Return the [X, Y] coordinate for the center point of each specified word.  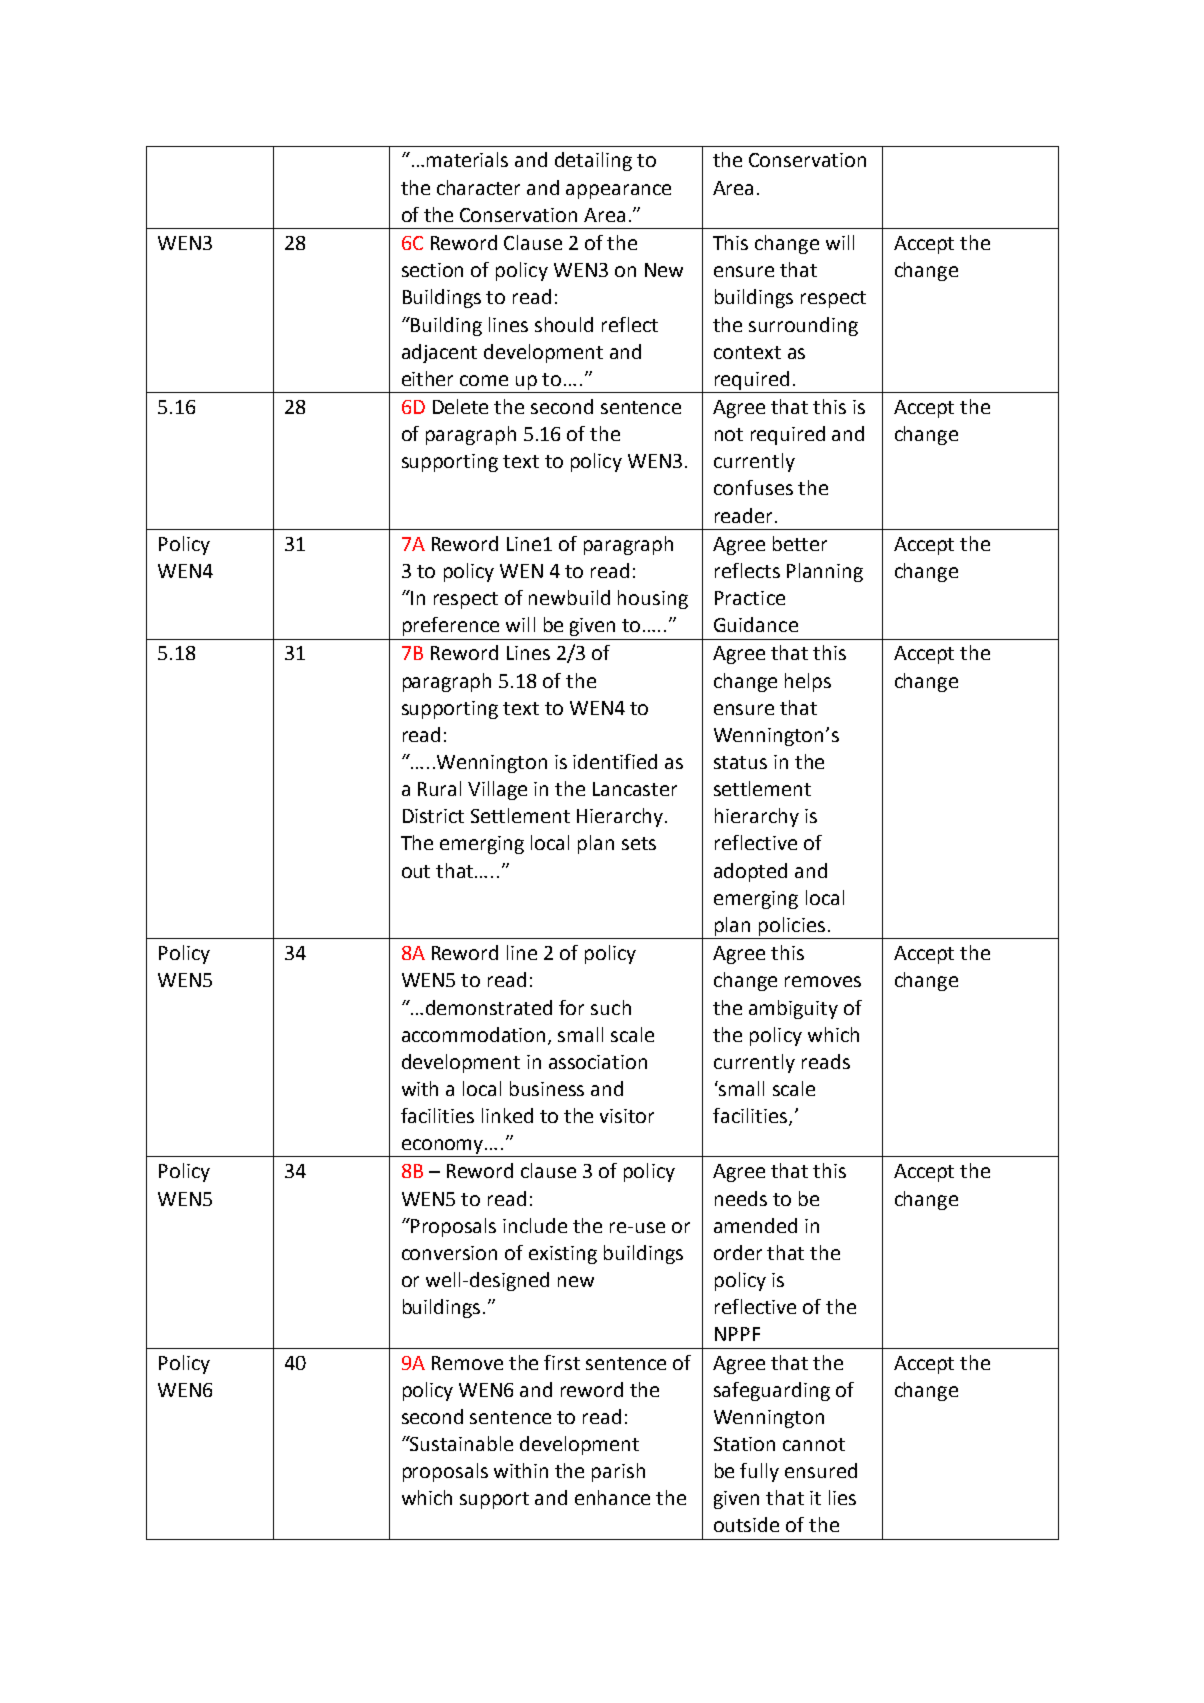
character [478, 187]
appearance [618, 191]
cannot [814, 1444]
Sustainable [461, 1443]
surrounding [803, 326]
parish [618, 1472]
